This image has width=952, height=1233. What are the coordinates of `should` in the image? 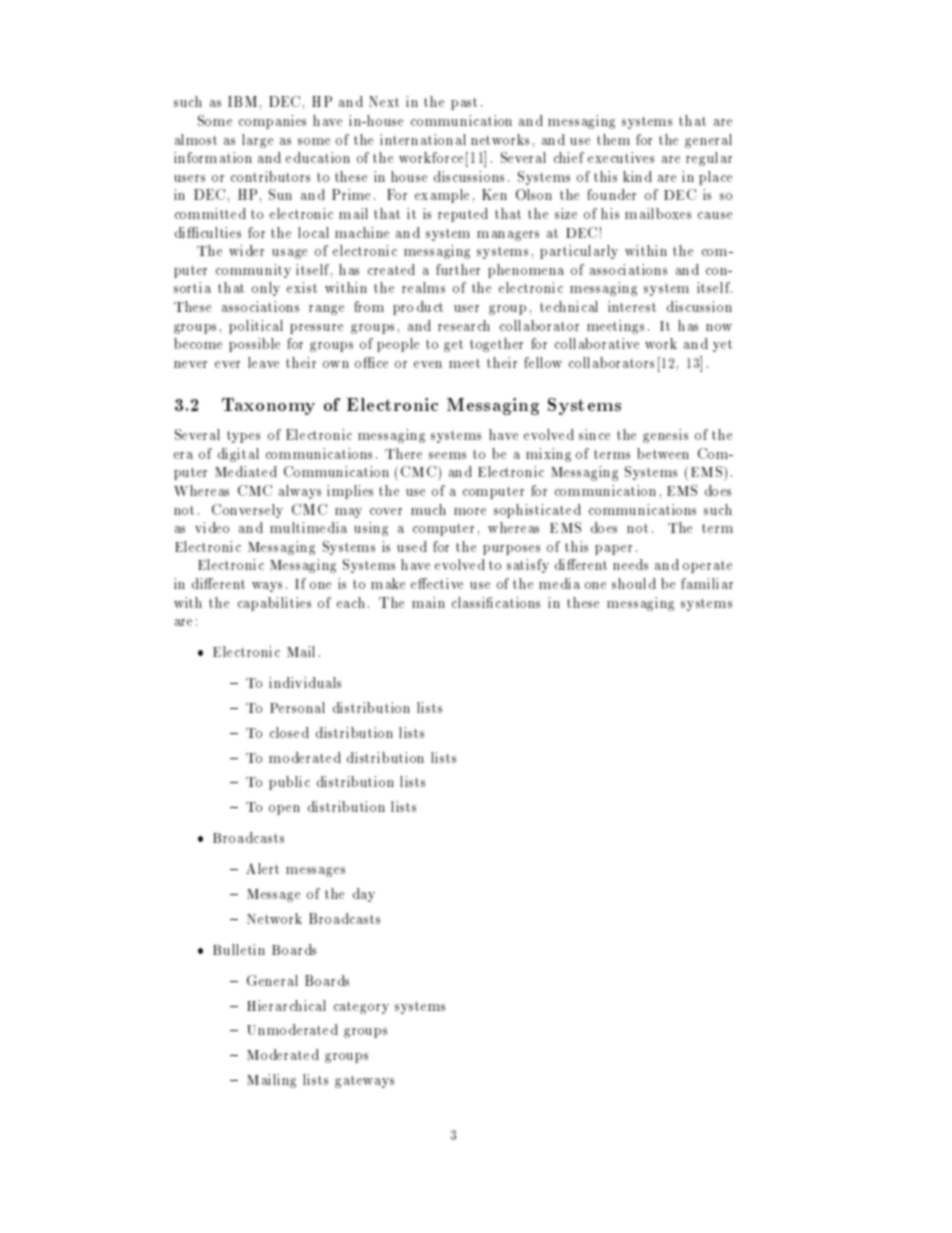 It's located at (634, 583).
